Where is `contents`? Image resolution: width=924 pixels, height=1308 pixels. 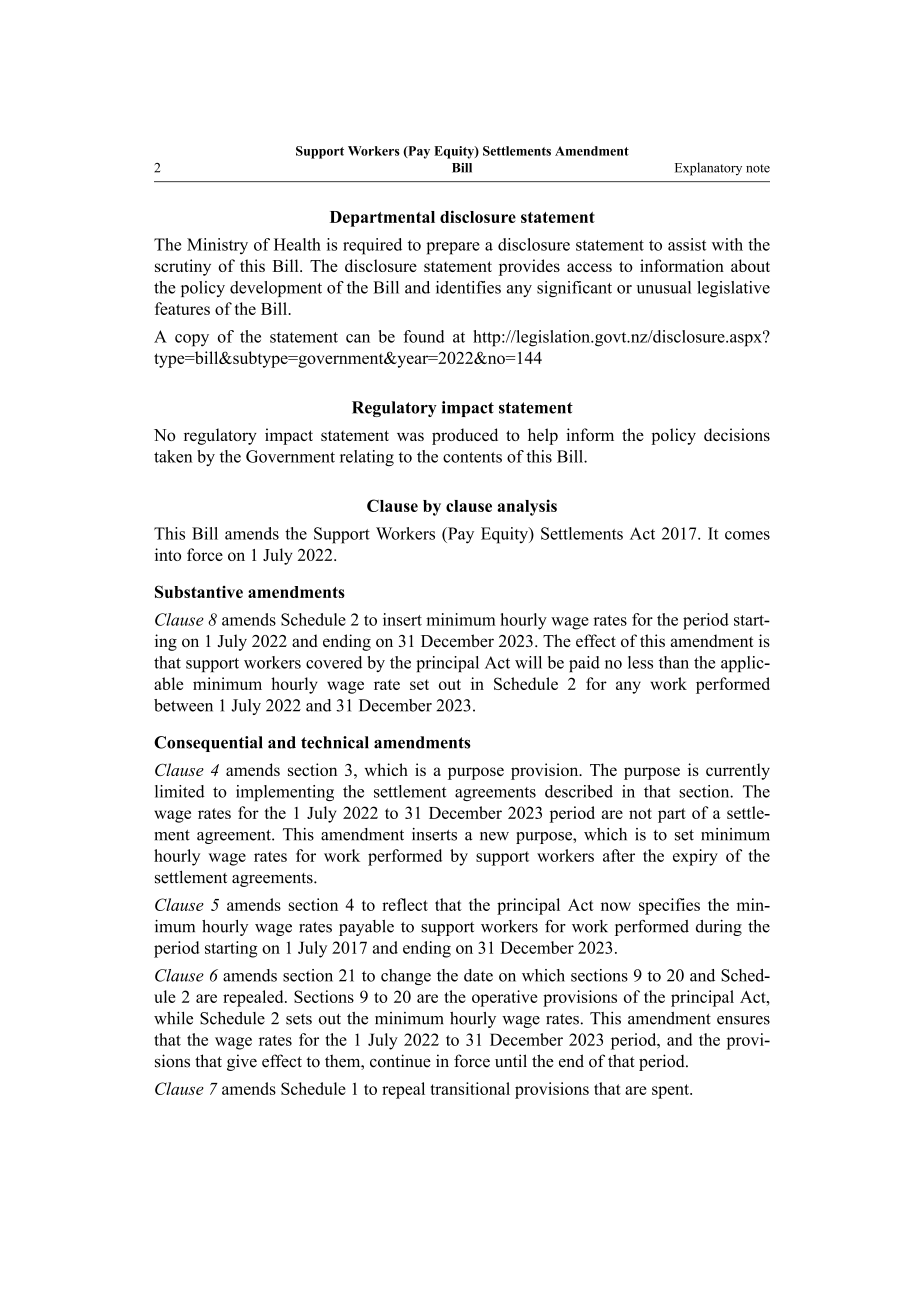
contents is located at coordinates (472, 457).
